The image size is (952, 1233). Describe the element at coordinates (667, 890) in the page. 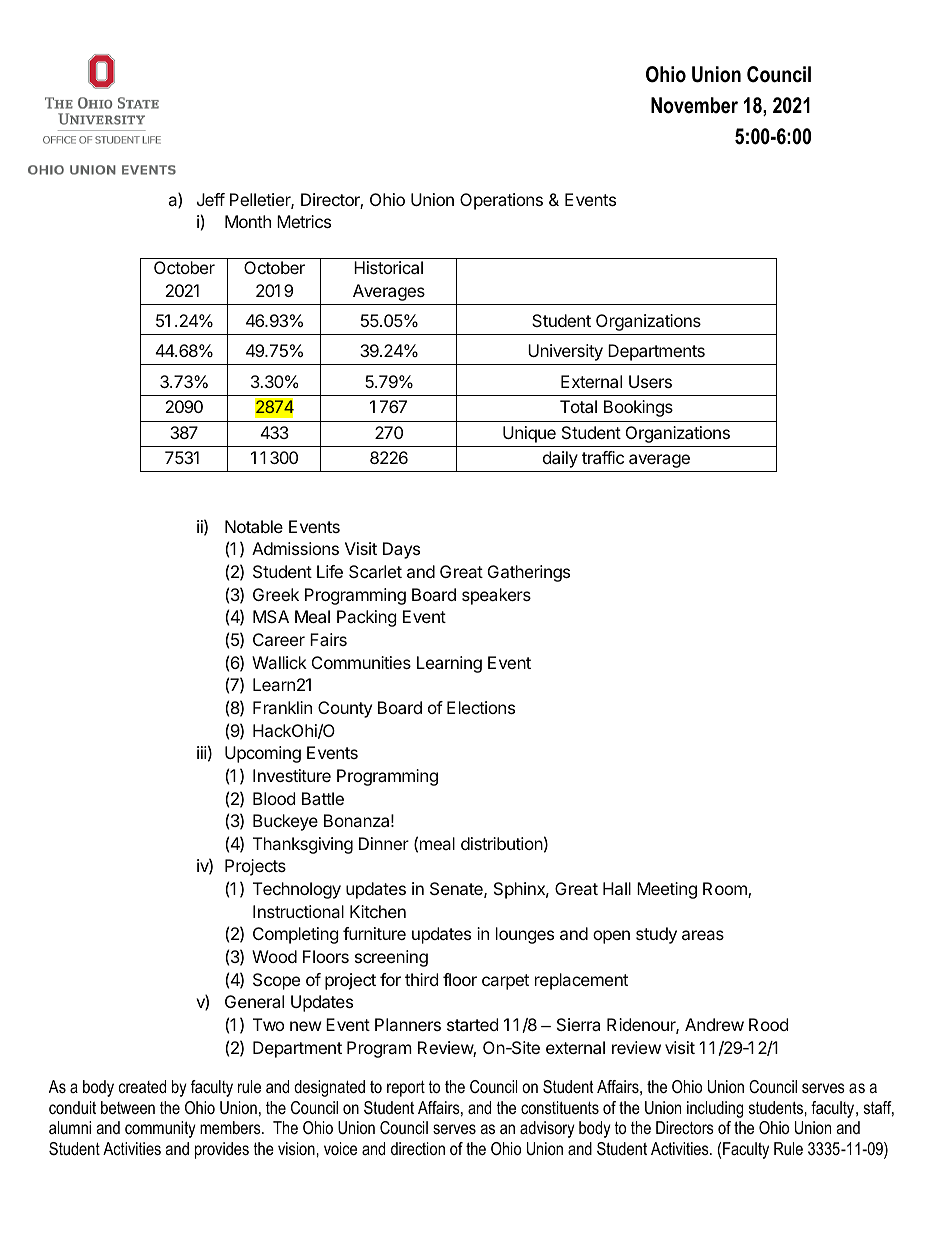

I see `Meeting` at that location.
